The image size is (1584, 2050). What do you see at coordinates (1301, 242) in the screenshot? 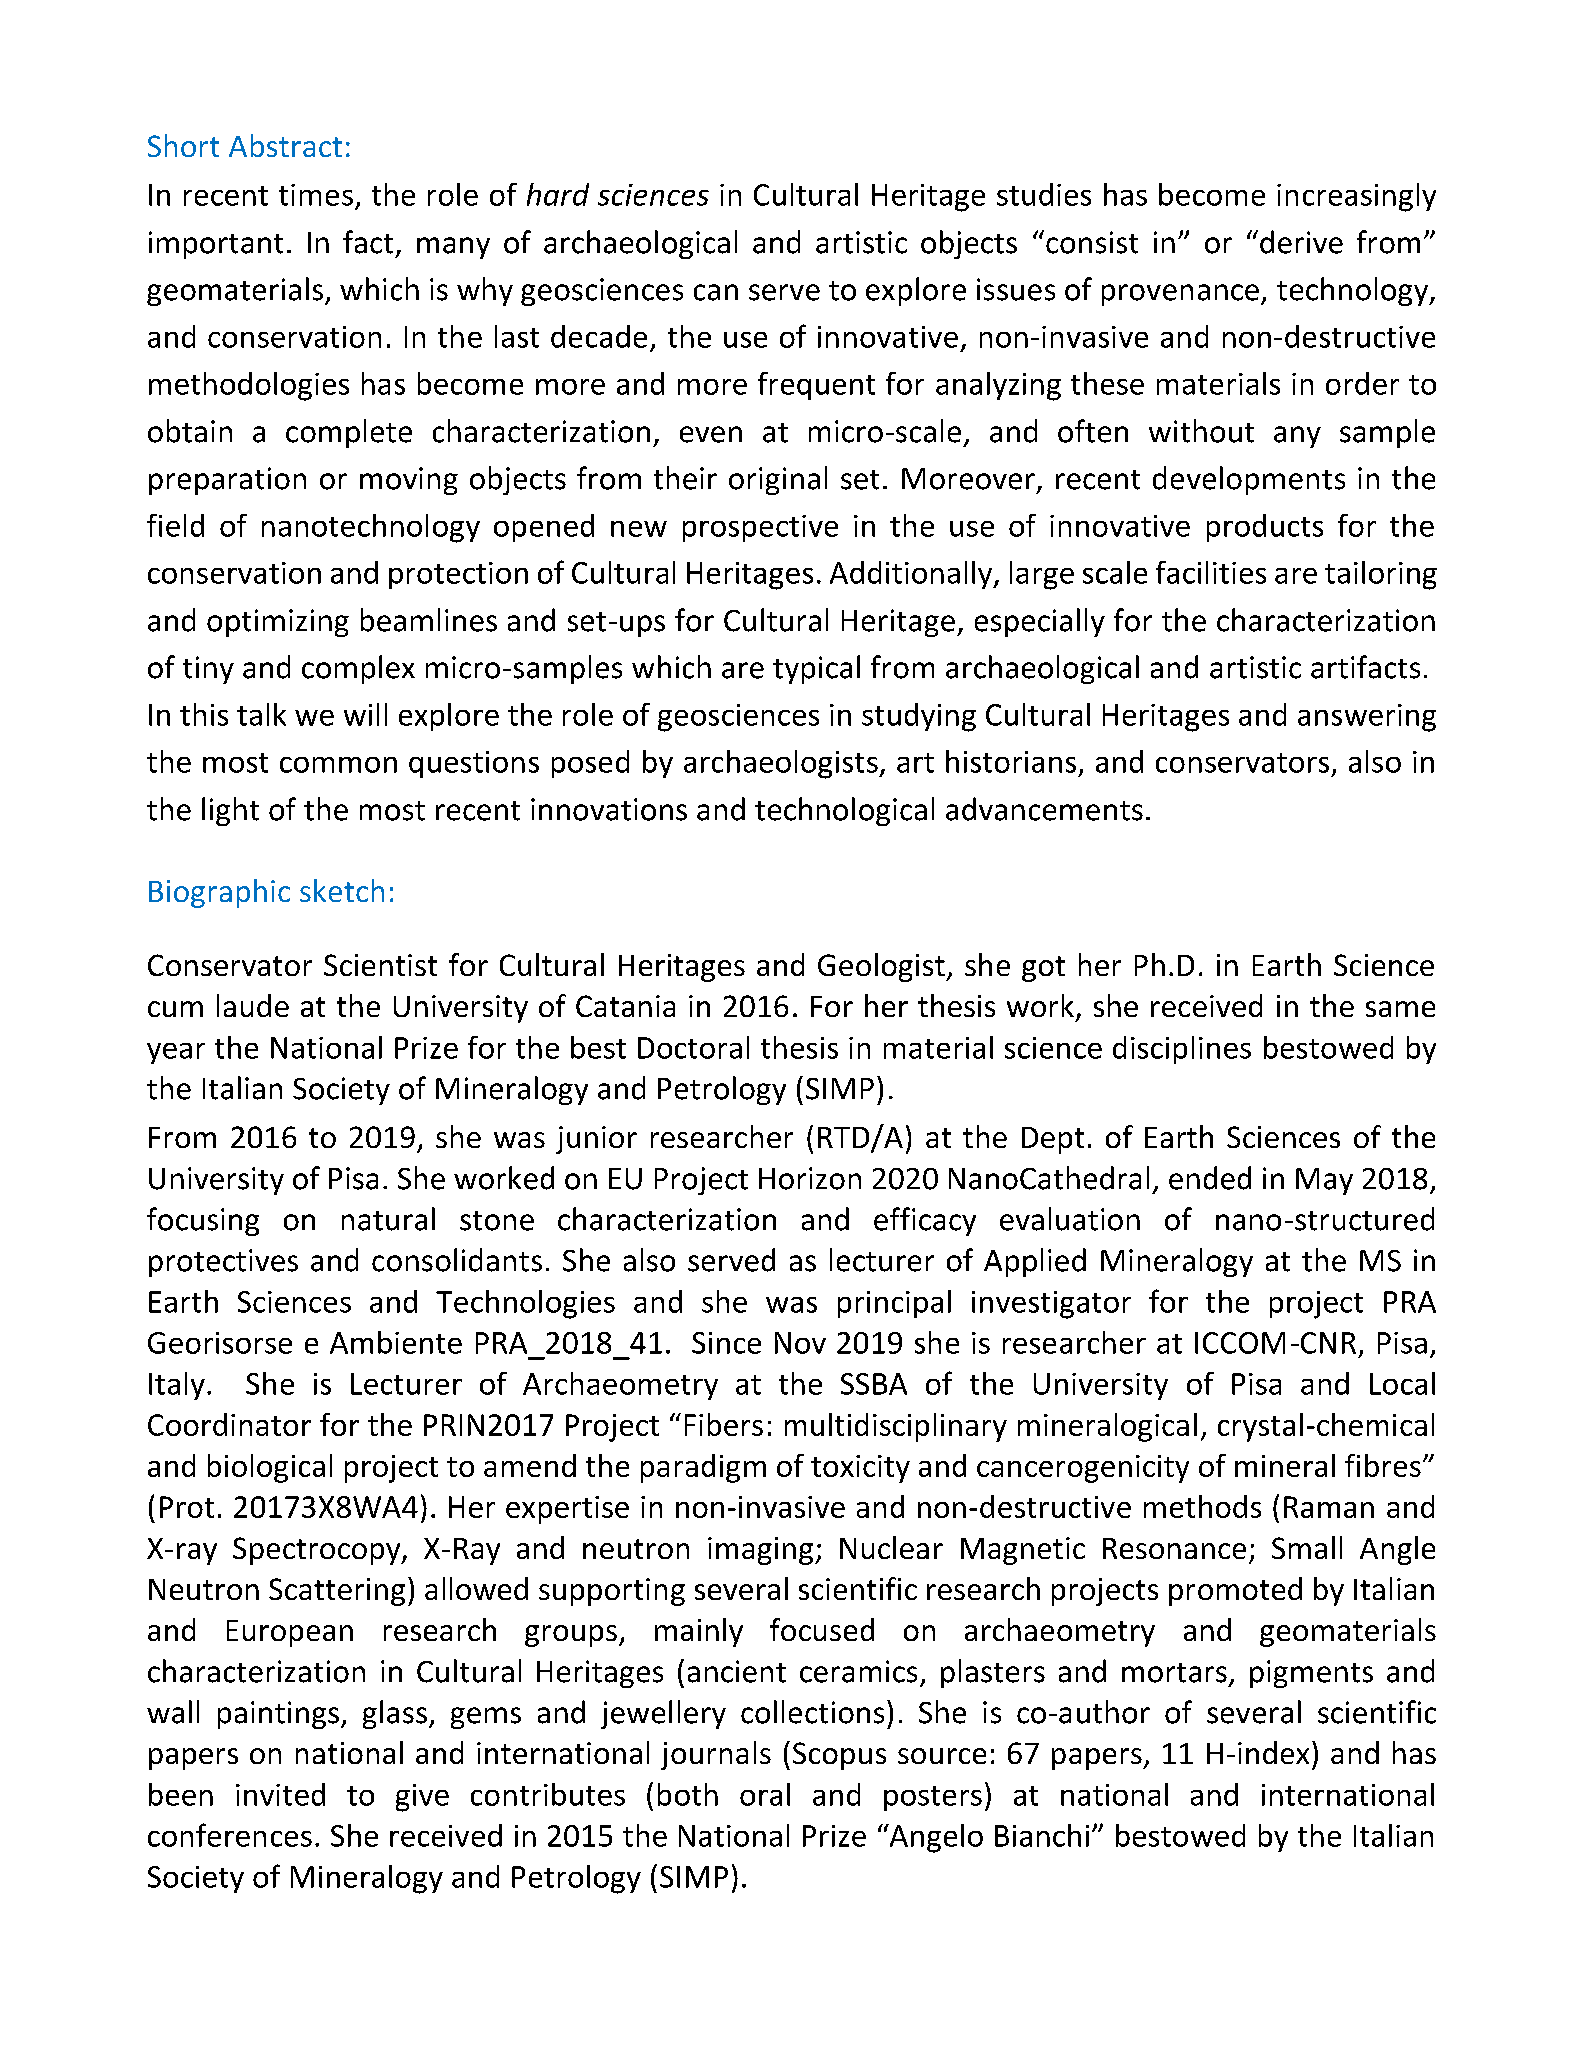
I see `derive` at bounding box center [1301, 242].
